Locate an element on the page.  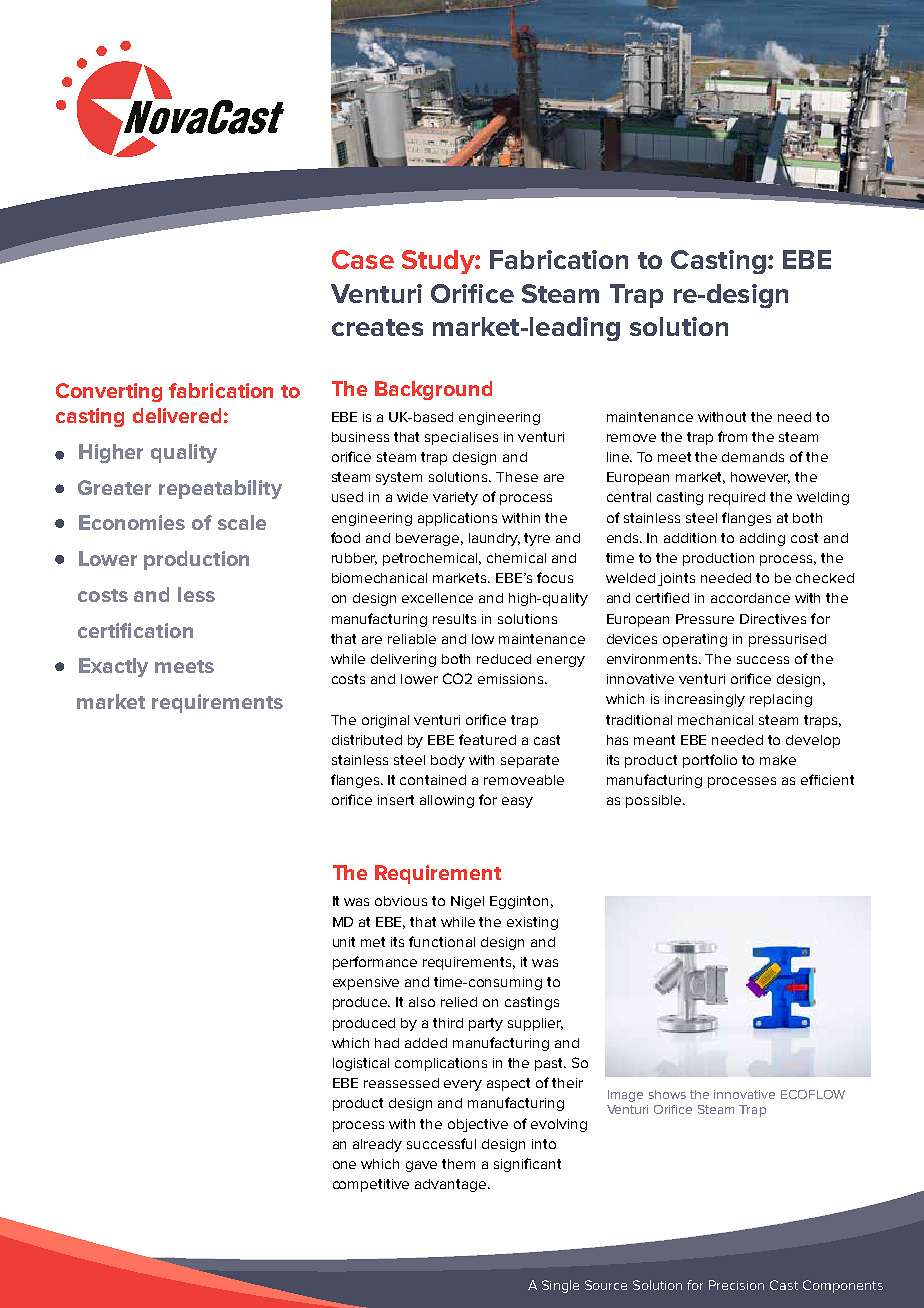
Precision is located at coordinates (736, 1285).
